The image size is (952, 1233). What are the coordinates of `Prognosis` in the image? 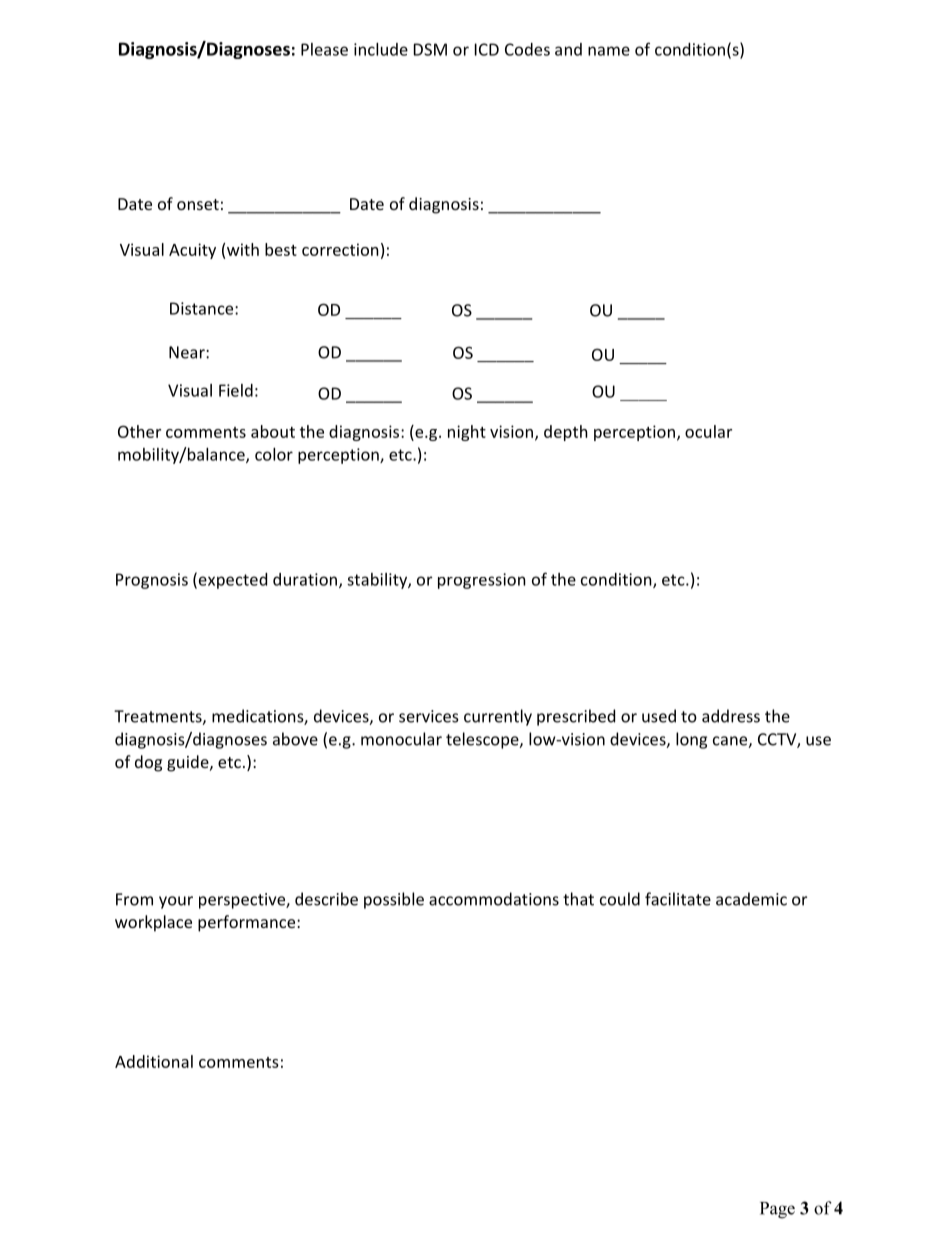 It's located at (152, 581).
